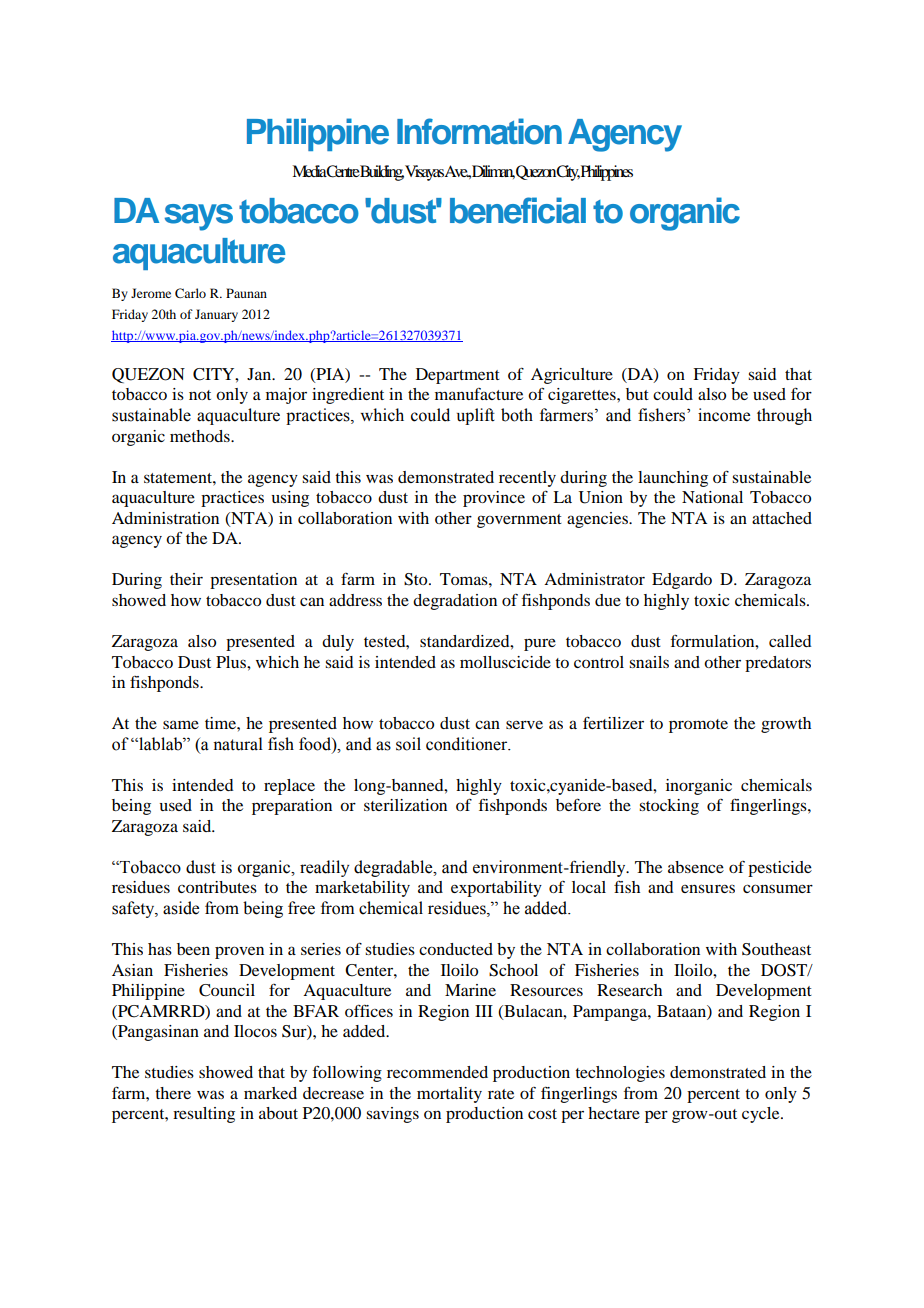 The width and height of the screenshot is (924, 1308). What do you see at coordinates (649, 662) in the screenshot?
I see `snails` at bounding box center [649, 662].
